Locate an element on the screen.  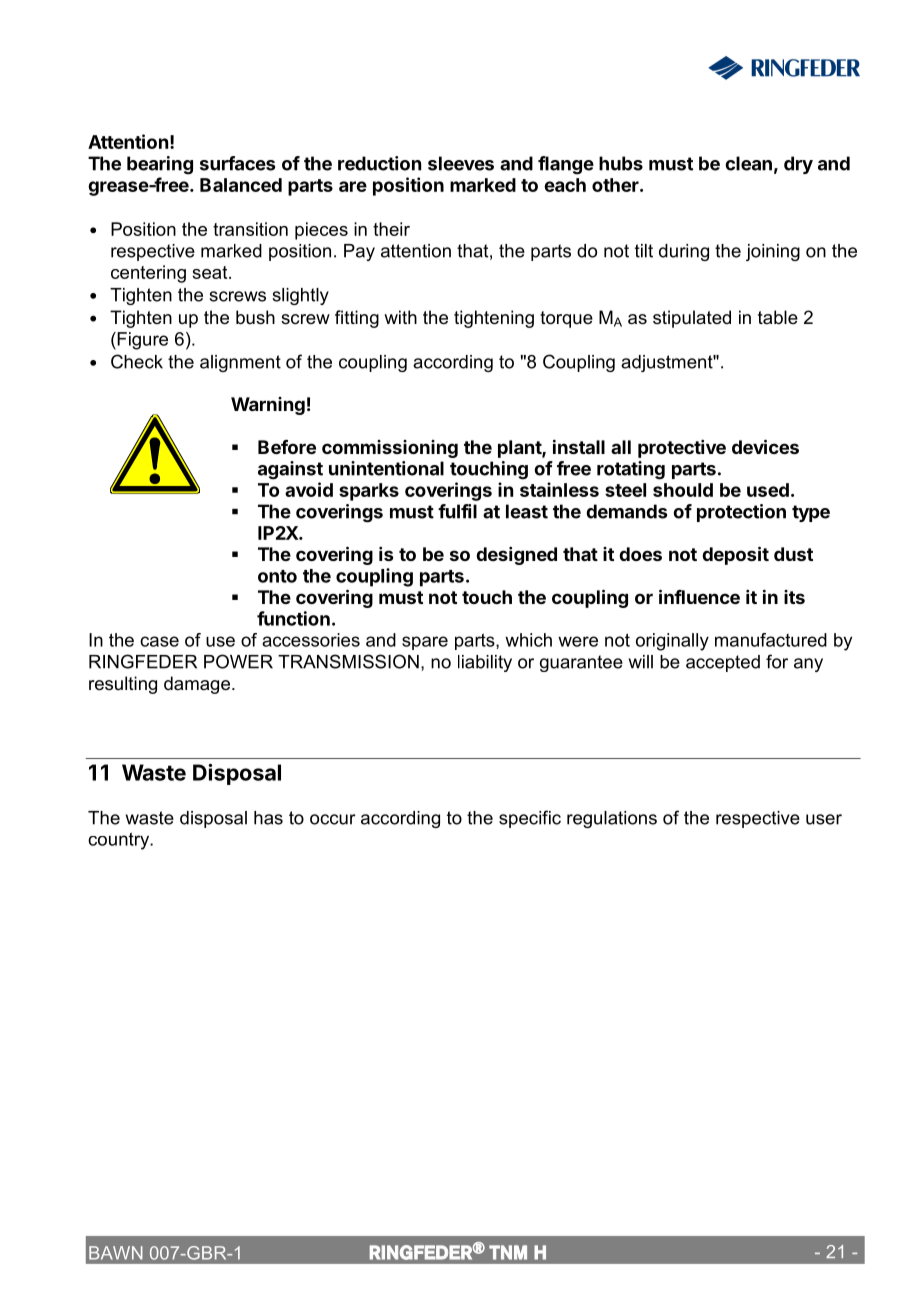
specific is located at coordinates (530, 819).
